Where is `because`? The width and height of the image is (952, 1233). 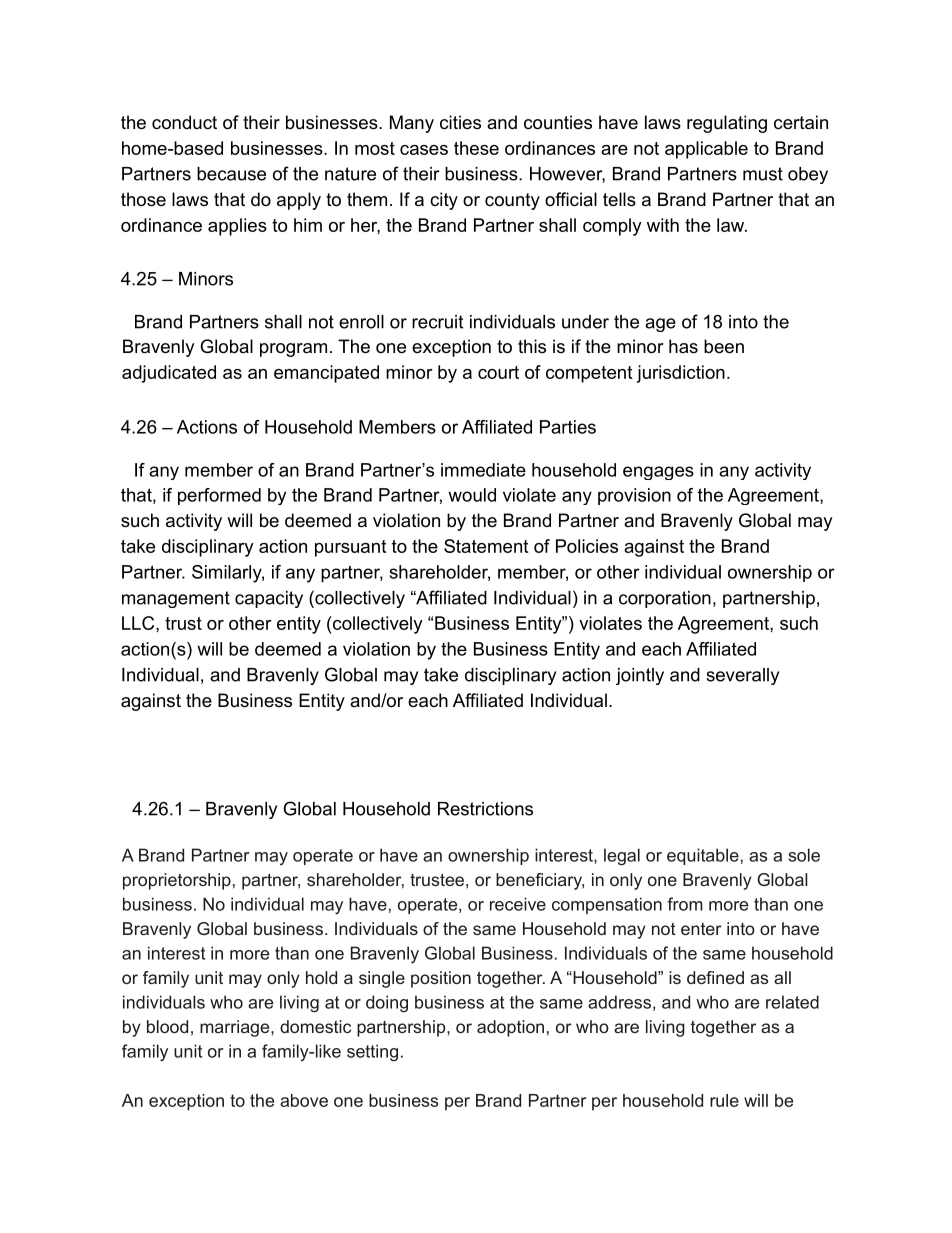 because is located at coordinates (231, 174).
